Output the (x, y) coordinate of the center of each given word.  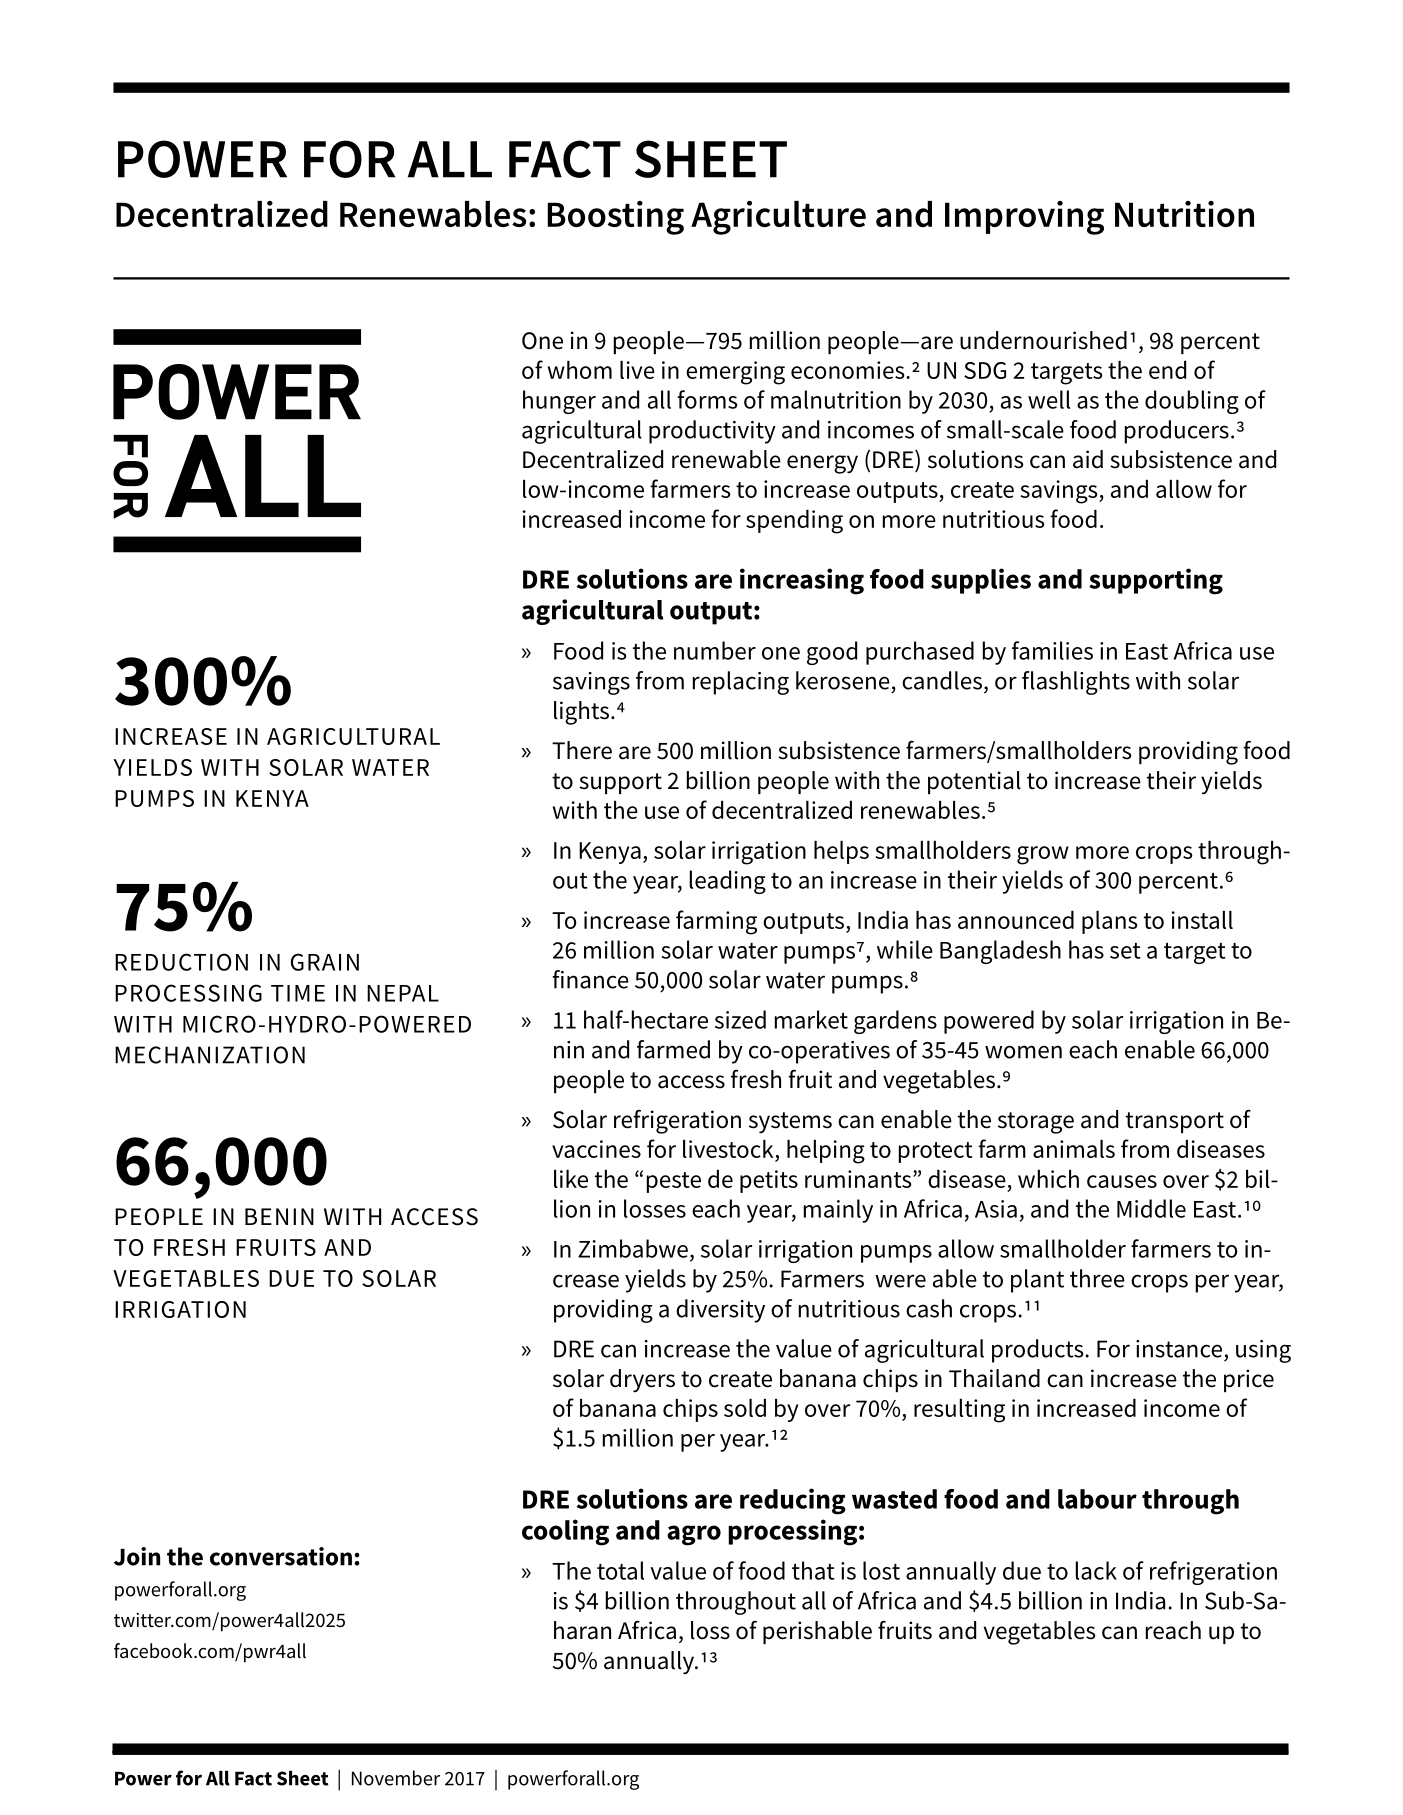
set (1125, 951)
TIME (298, 993)
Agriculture (778, 218)
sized (740, 1019)
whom (580, 370)
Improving (1024, 218)
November (396, 1778)
